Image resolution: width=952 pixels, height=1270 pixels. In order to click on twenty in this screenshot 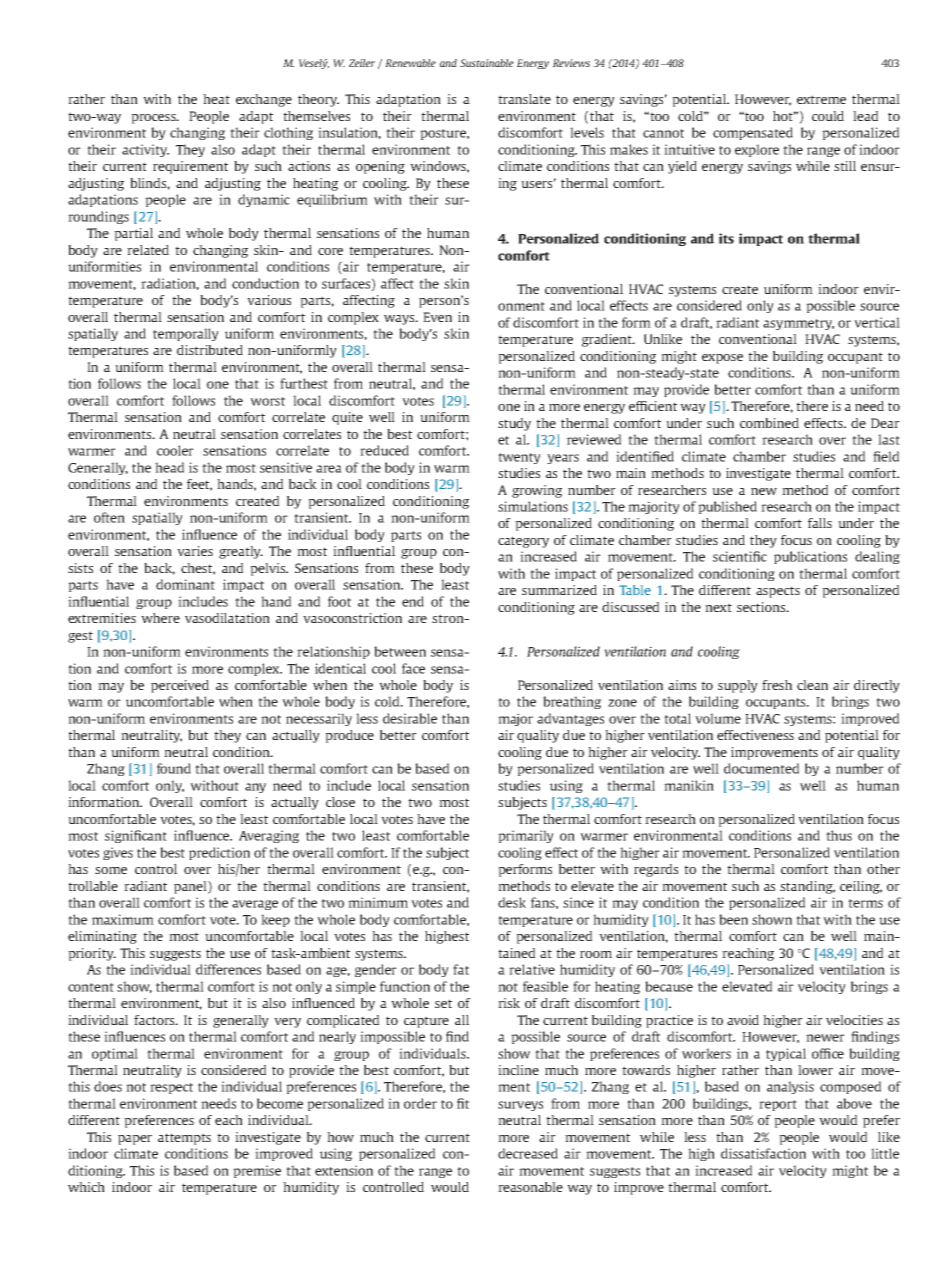, I will do `click(519, 458)`.
